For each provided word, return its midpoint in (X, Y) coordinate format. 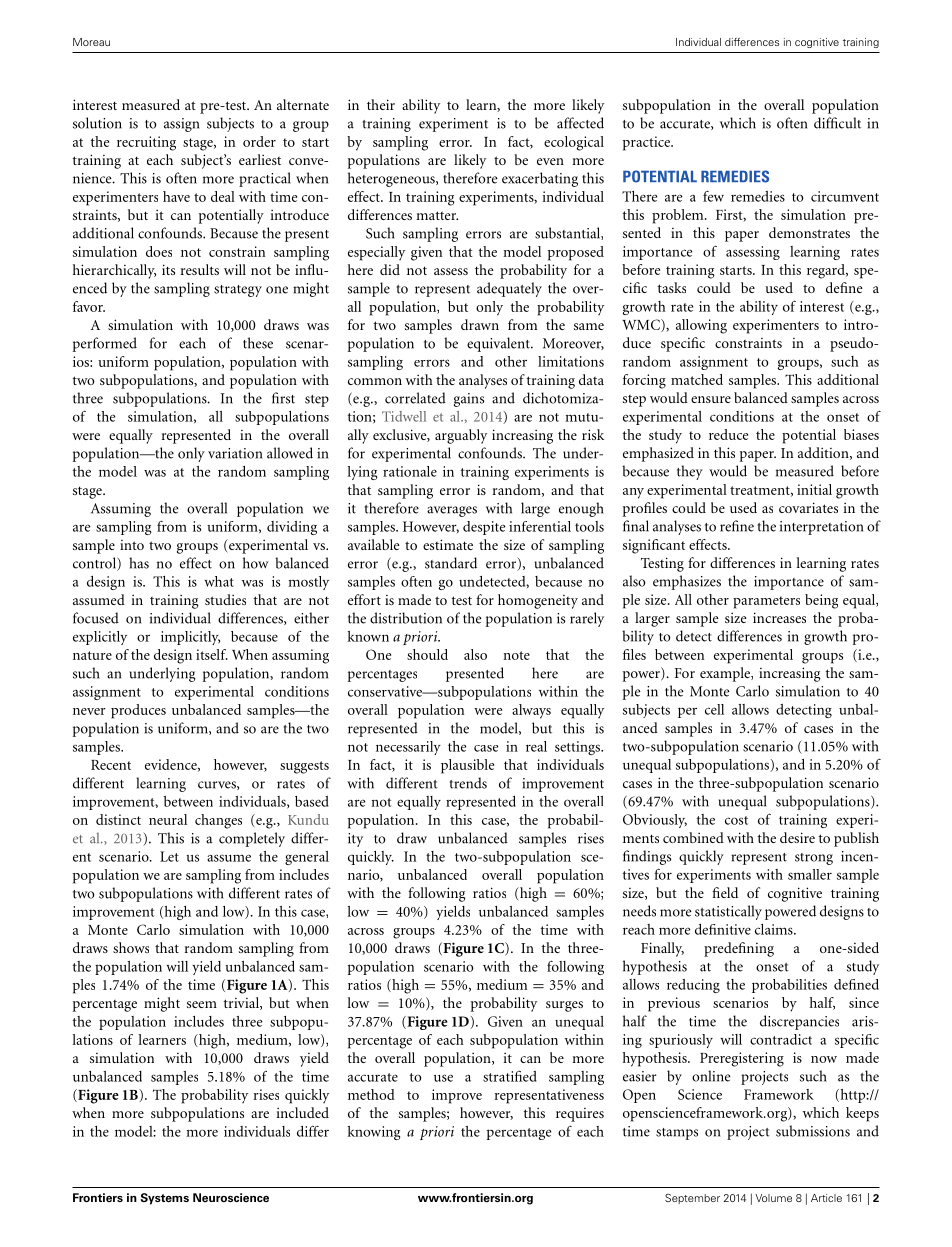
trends (468, 783)
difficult (837, 123)
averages (452, 511)
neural (168, 819)
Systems (164, 1199)
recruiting (146, 143)
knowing (373, 1133)
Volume (773, 1198)
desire (797, 837)
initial (814, 489)
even (550, 161)
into (132, 545)
